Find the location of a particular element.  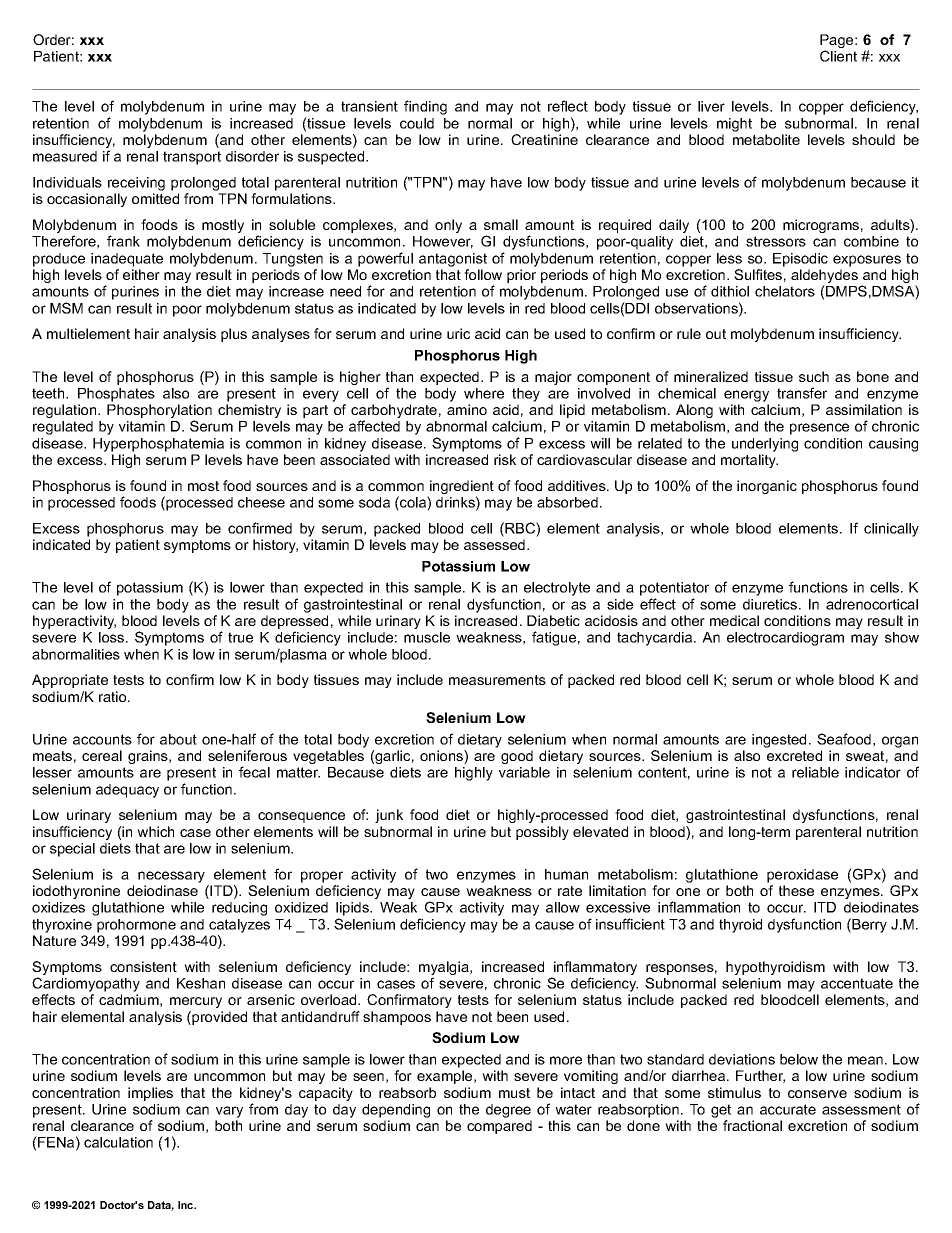

conserve is located at coordinates (817, 1094).
